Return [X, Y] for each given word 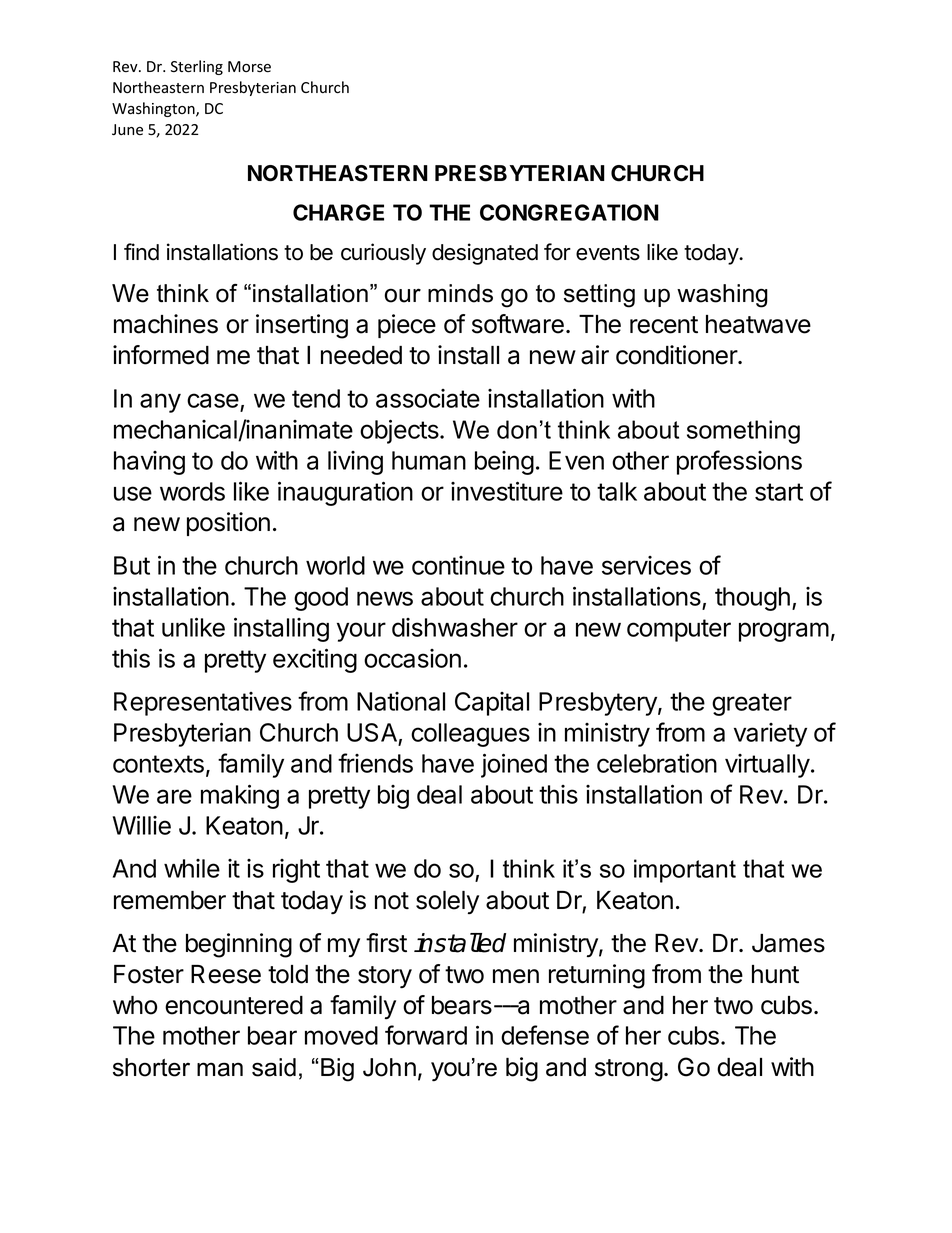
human [429, 460]
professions [739, 462]
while [192, 868]
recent [664, 325]
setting [599, 296]
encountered [234, 1005]
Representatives [203, 704]
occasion [412, 658]
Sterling [197, 67]
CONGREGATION [569, 212]
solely [447, 902]
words [192, 491]
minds [460, 293]
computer [679, 630]
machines [166, 324]
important [685, 871]
